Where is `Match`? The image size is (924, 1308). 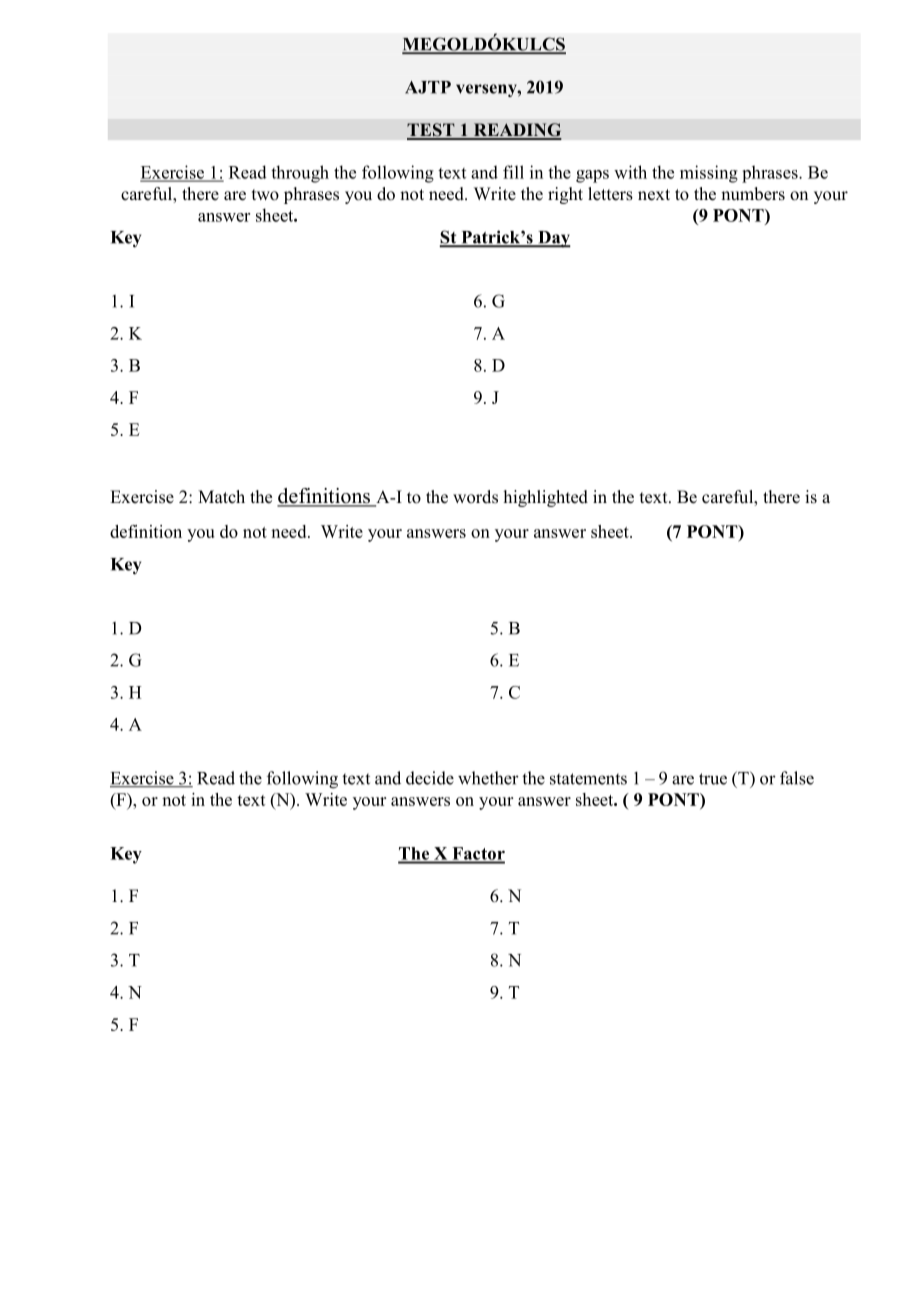 Match is located at coordinates (221, 496).
